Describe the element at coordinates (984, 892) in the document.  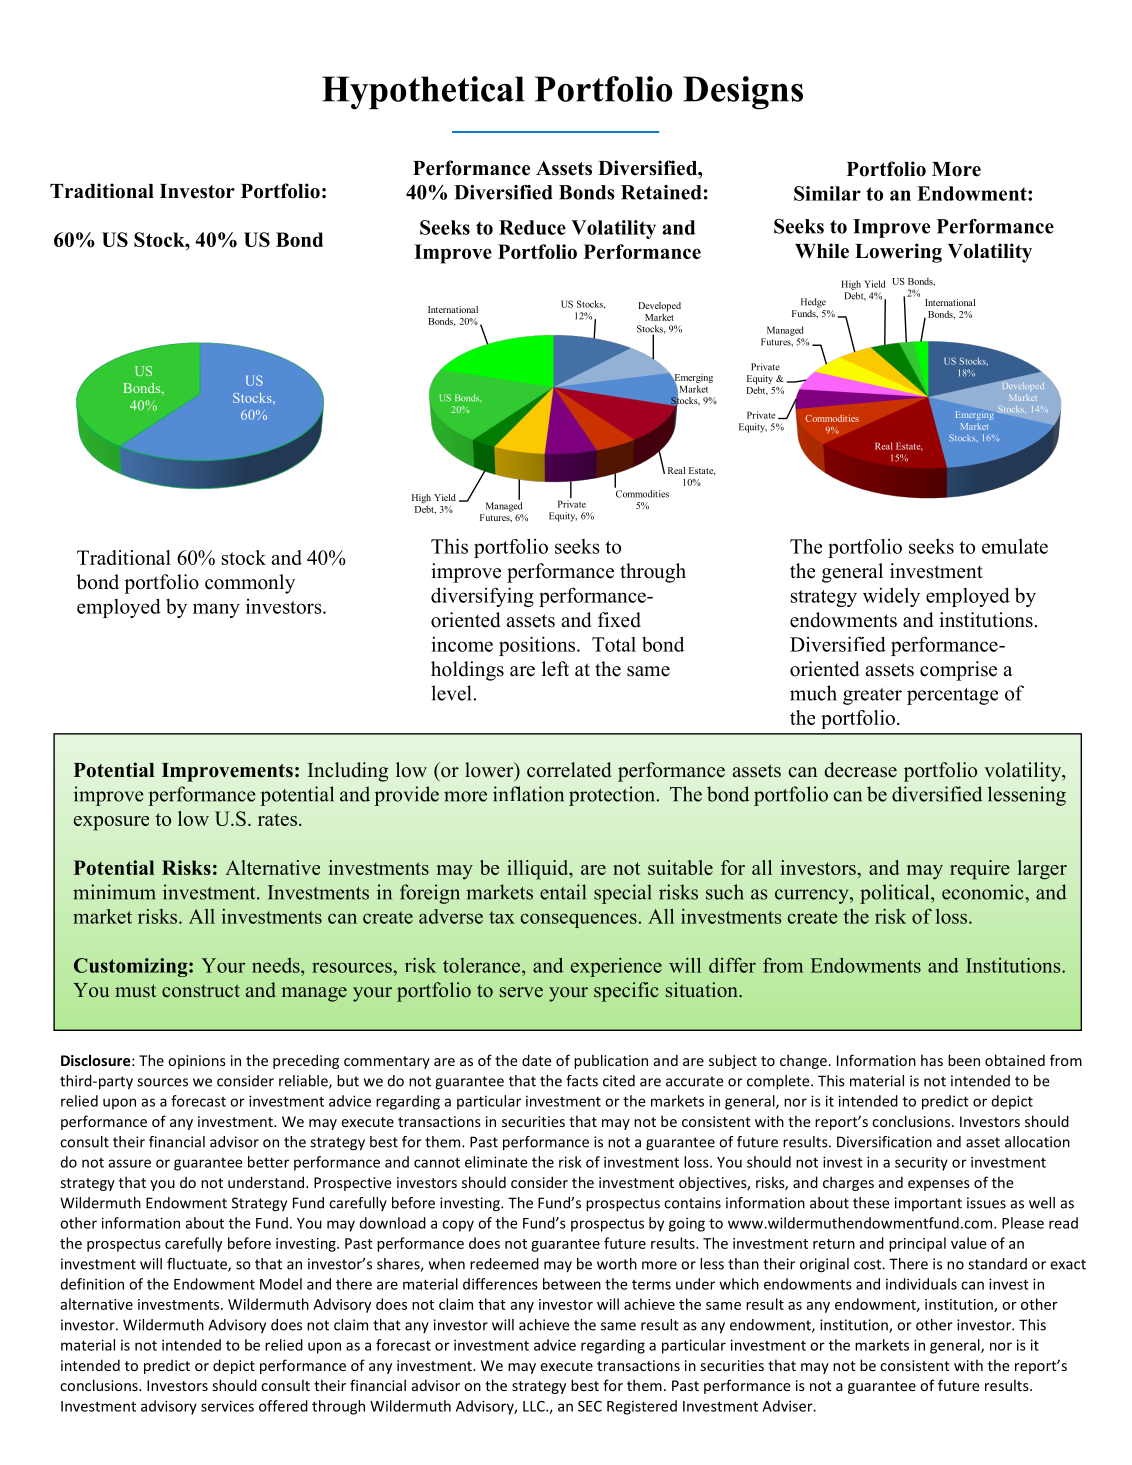
I see `economic` at that location.
